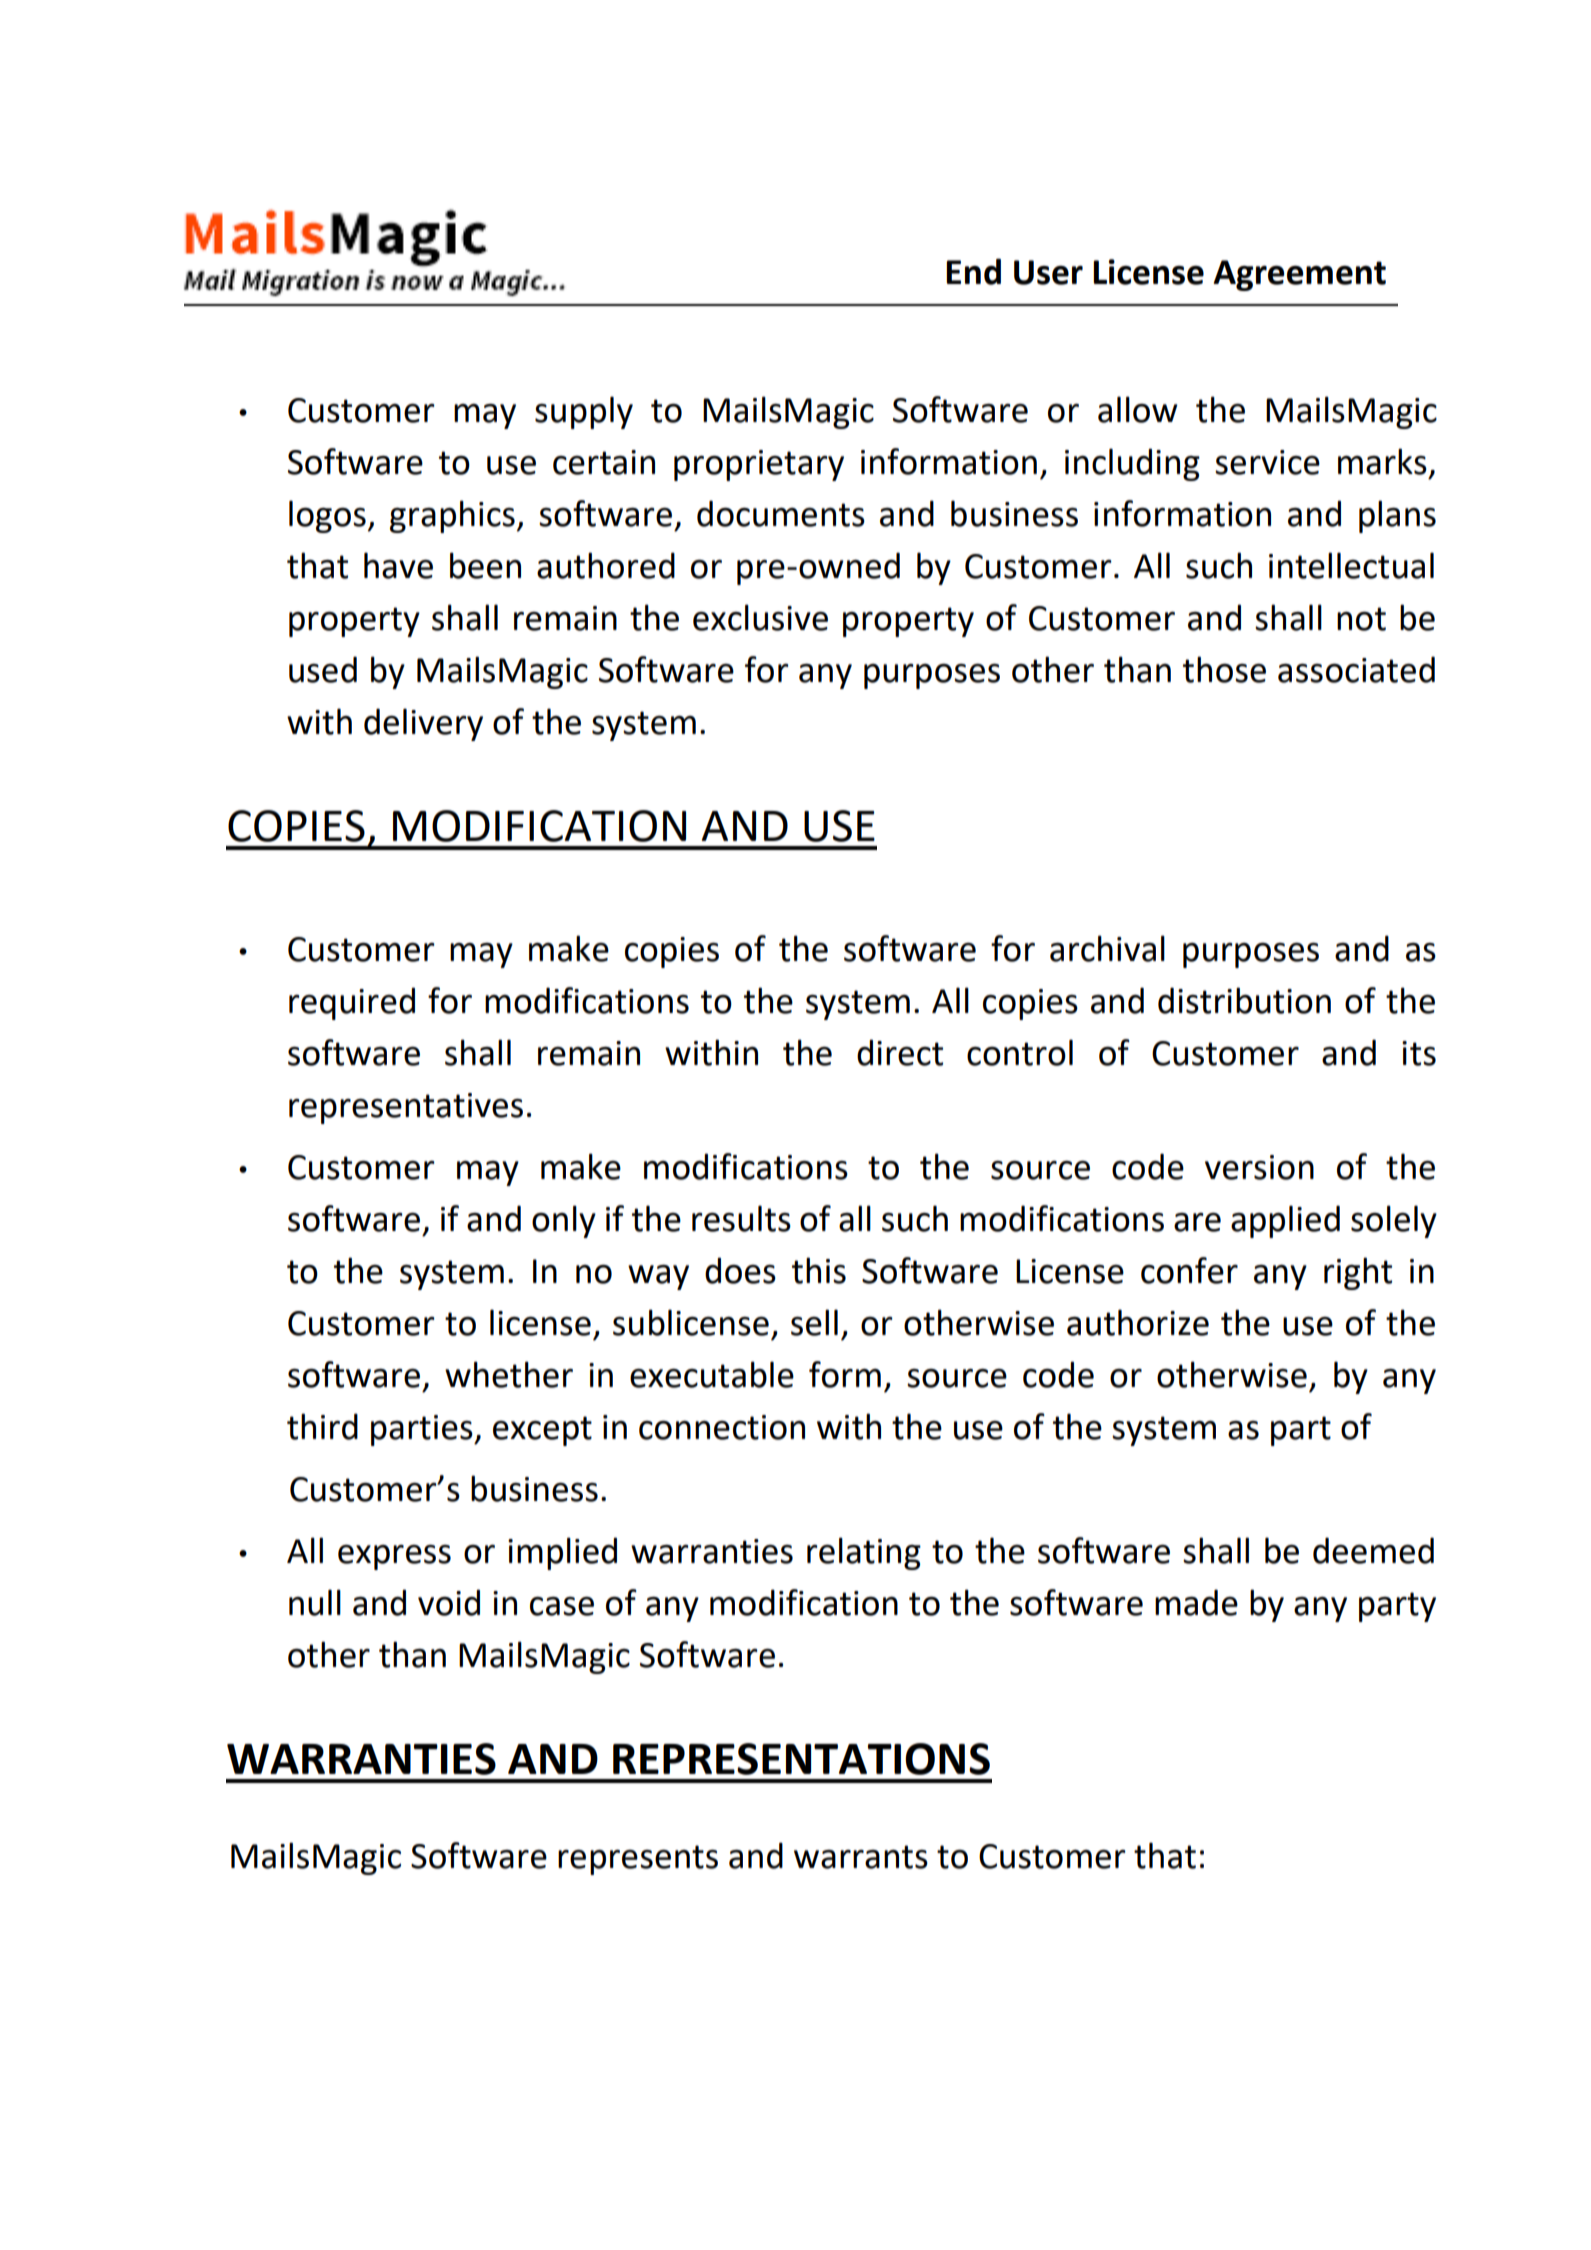 The width and height of the screenshot is (1591, 2250). I want to click on those, so click(1224, 669).
